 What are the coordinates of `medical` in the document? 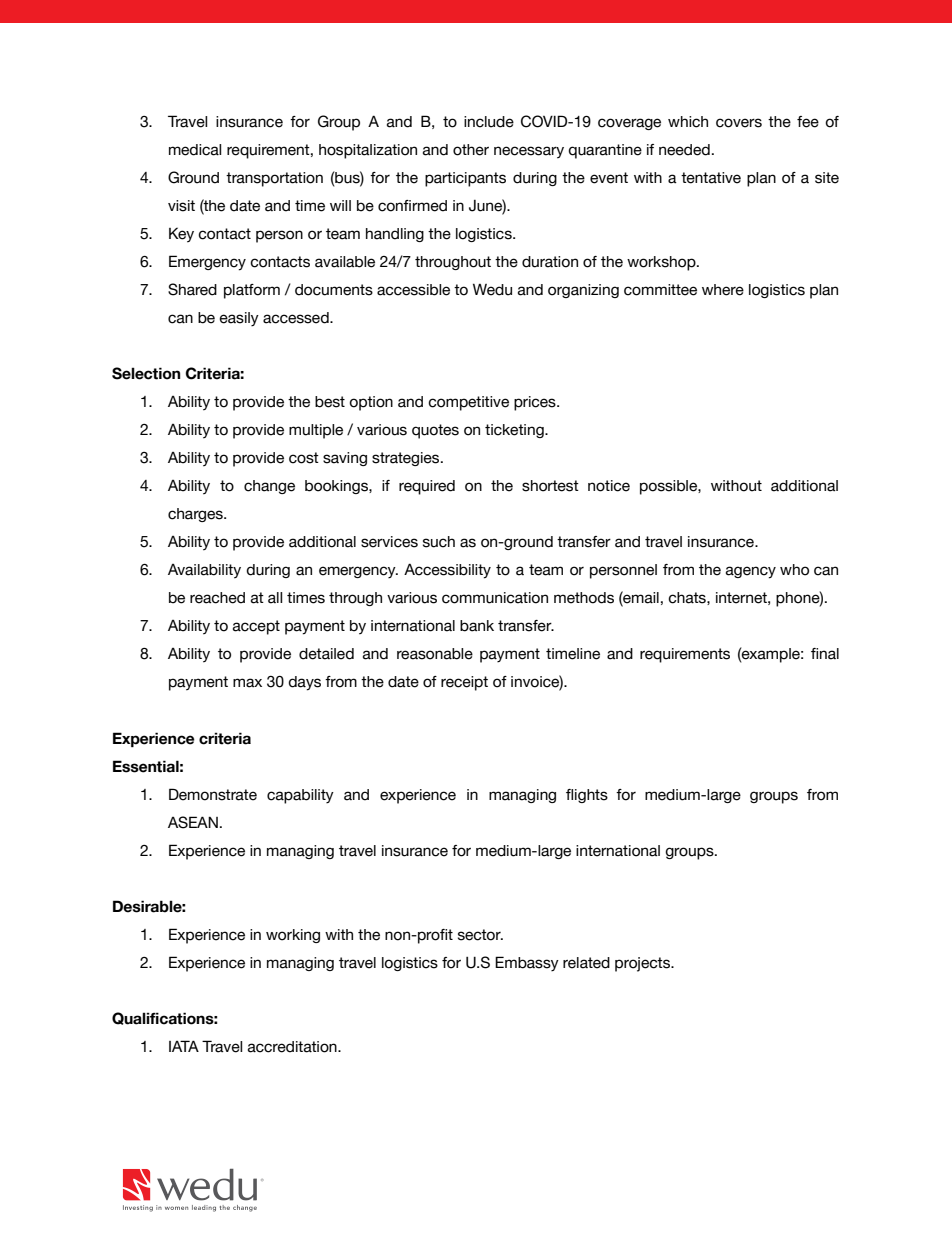 It's located at (195, 150).
